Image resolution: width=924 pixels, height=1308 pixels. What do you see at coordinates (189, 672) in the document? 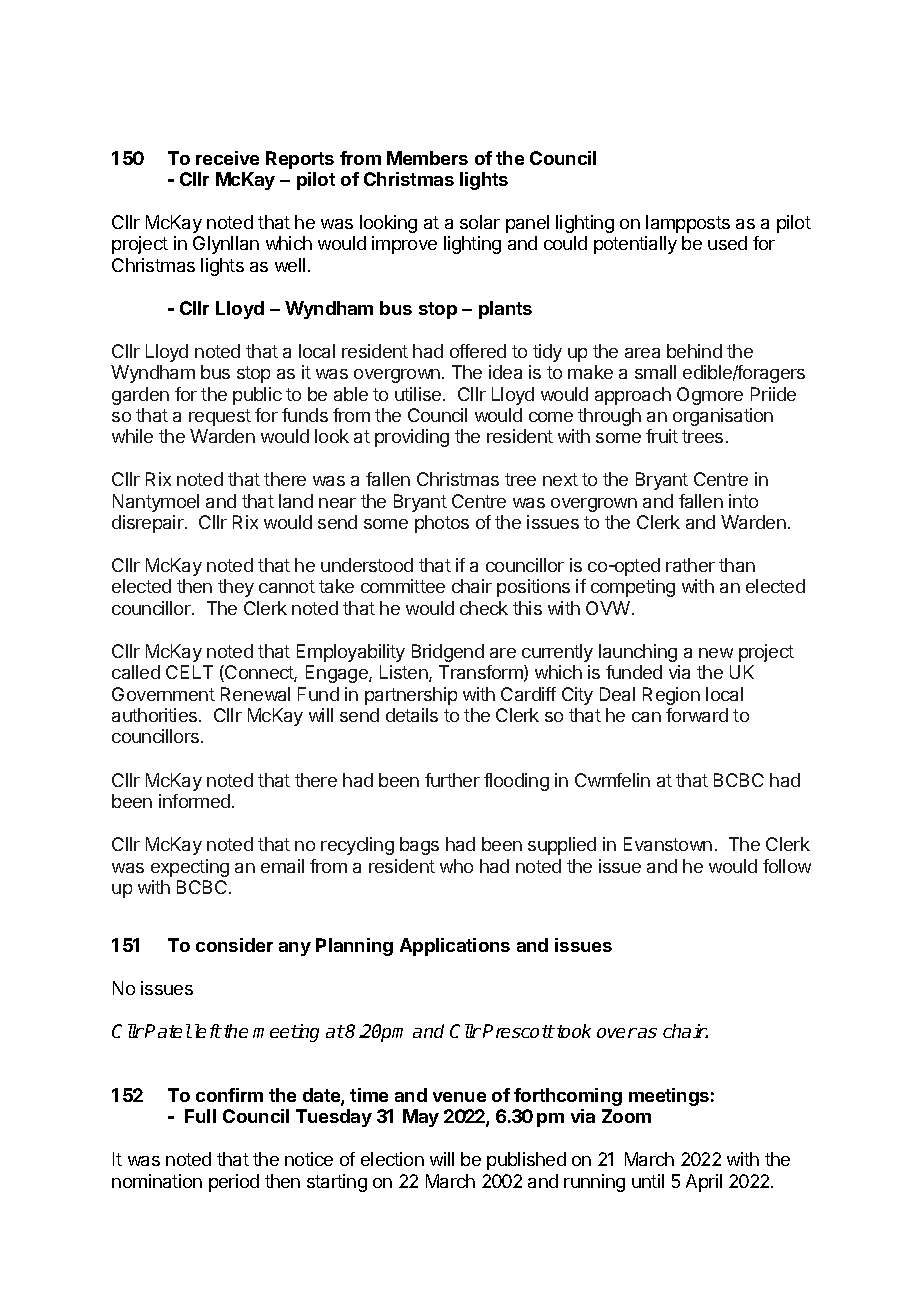
I see `CELT` at bounding box center [189, 672].
